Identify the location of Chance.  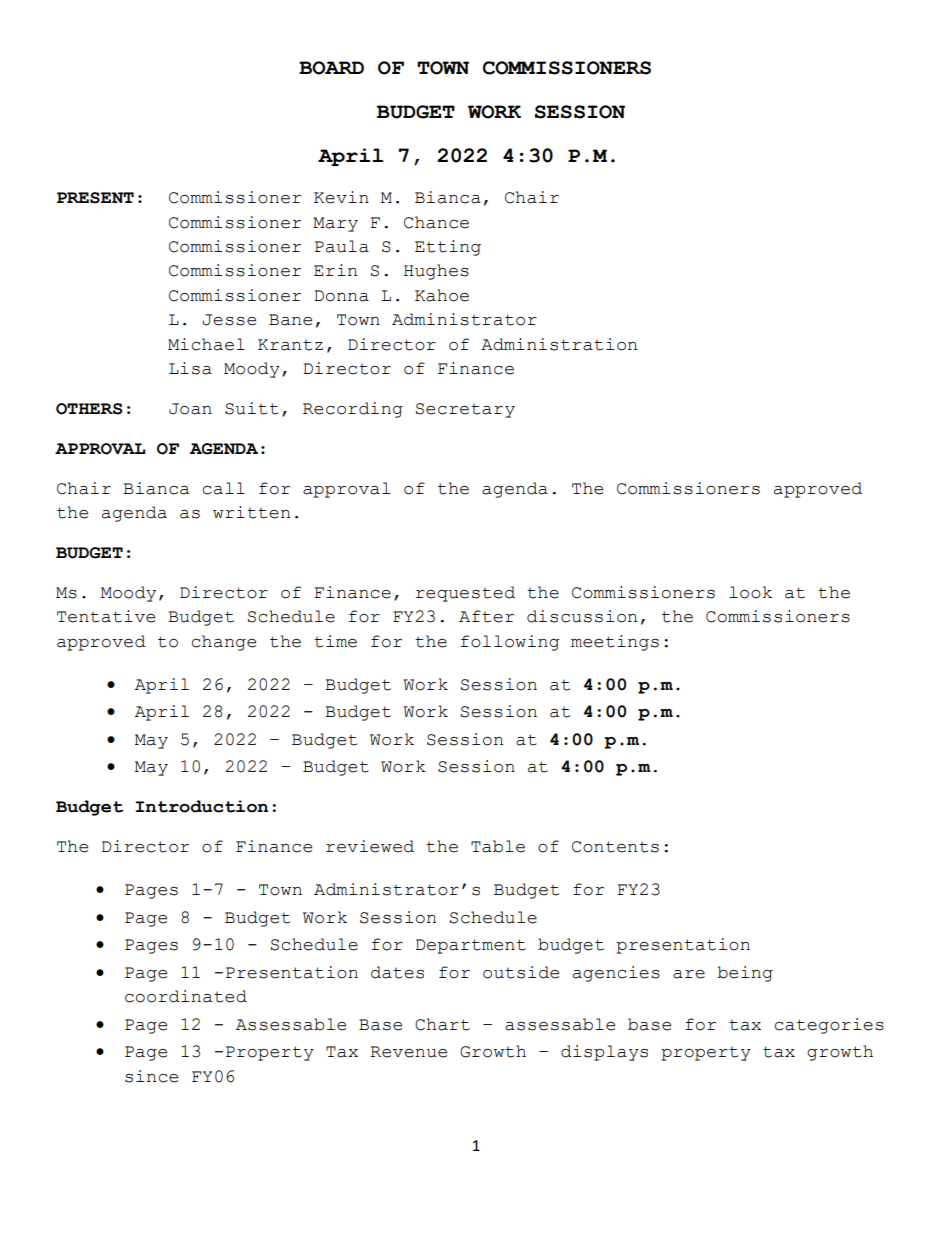
(436, 222).
